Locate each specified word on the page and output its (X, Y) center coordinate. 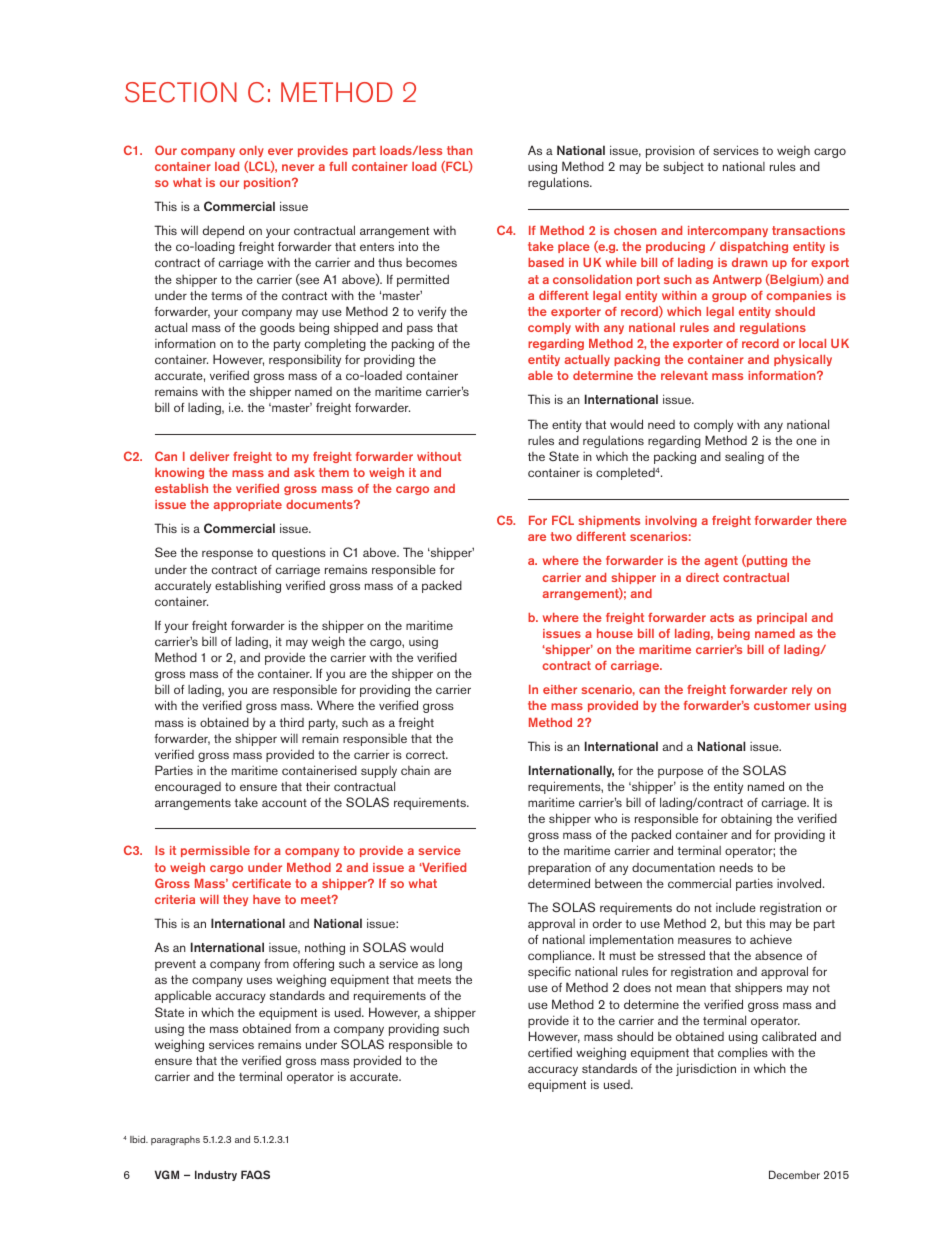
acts (722, 617)
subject (683, 167)
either (560, 689)
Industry (216, 1175)
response (227, 555)
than (459, 150)
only (251, 151)
